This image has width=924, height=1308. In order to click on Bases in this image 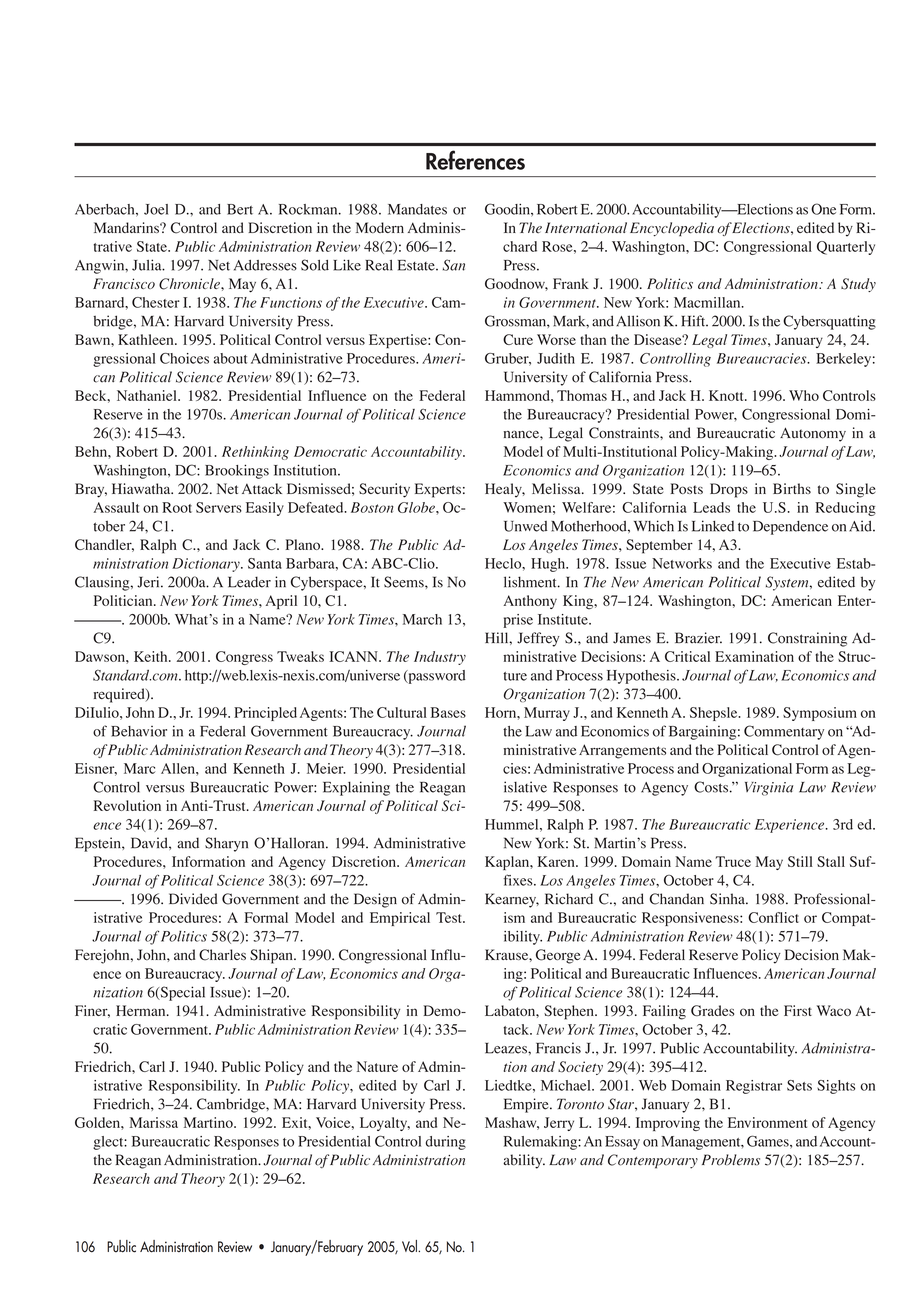, I will do `click(448, 712)`.
